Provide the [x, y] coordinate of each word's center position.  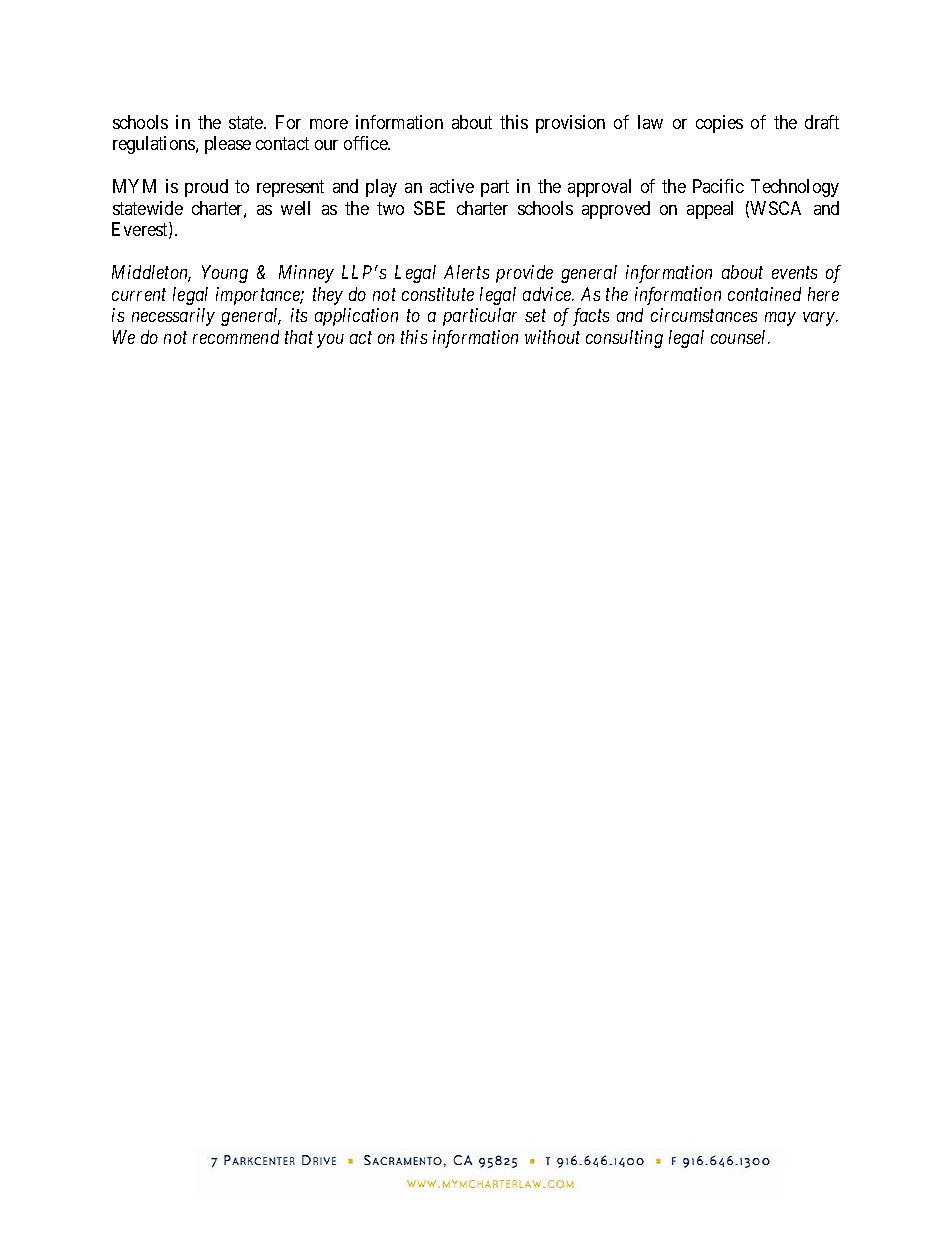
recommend [236, 337]
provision [570, 124]
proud [206, 188]
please [228, 145]
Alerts [466, 272]
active [452, 186]
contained [764, 294]
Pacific [718, 186]
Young [225, 274]
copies [719, 124]
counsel [740, 337]
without [552, 337]
